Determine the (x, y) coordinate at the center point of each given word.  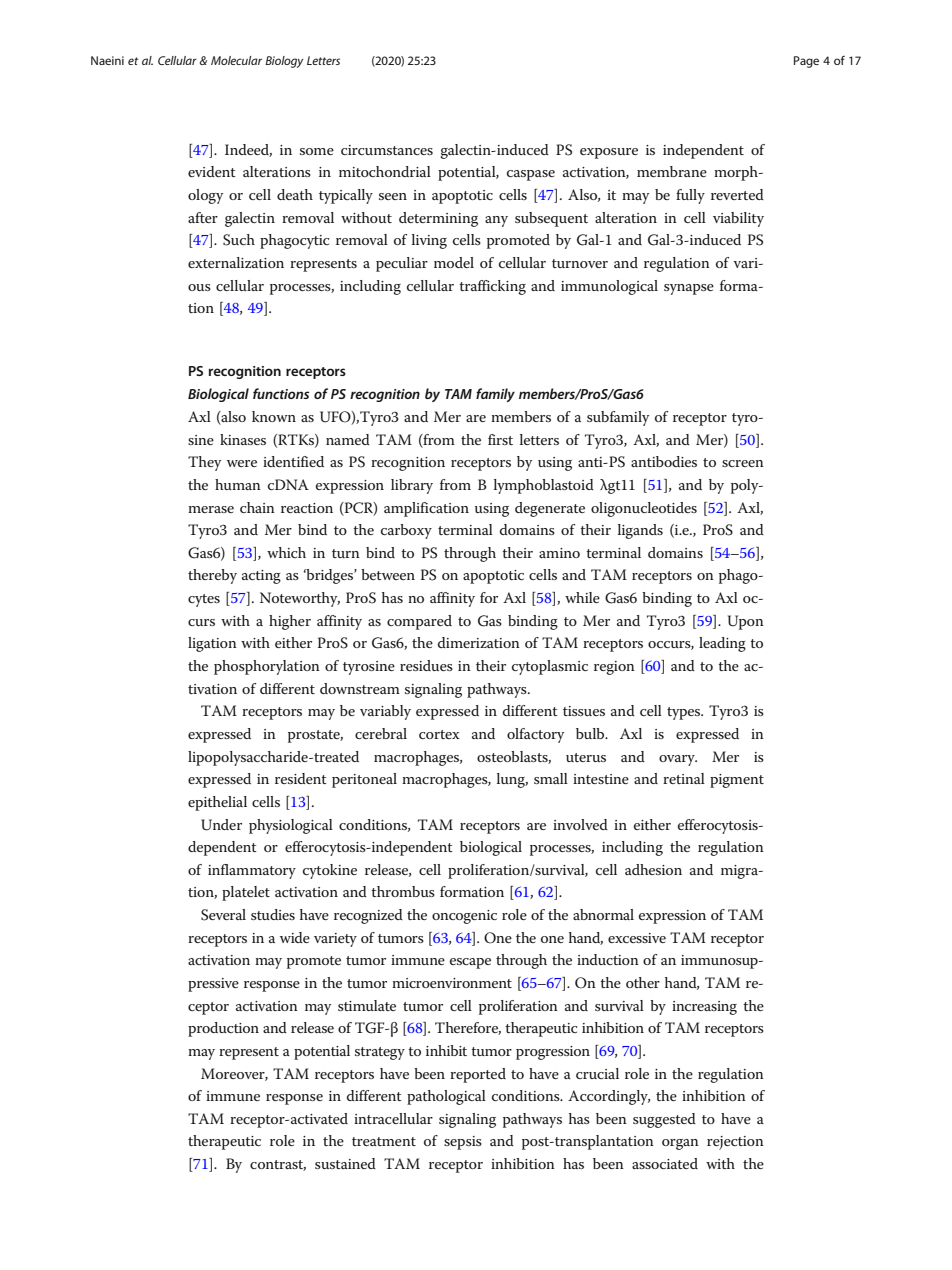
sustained (345, 1163)
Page (806, 62)
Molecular (236, 60)
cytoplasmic (550, 667)
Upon (746, 622)
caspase (531, 175)
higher (290, 622)
